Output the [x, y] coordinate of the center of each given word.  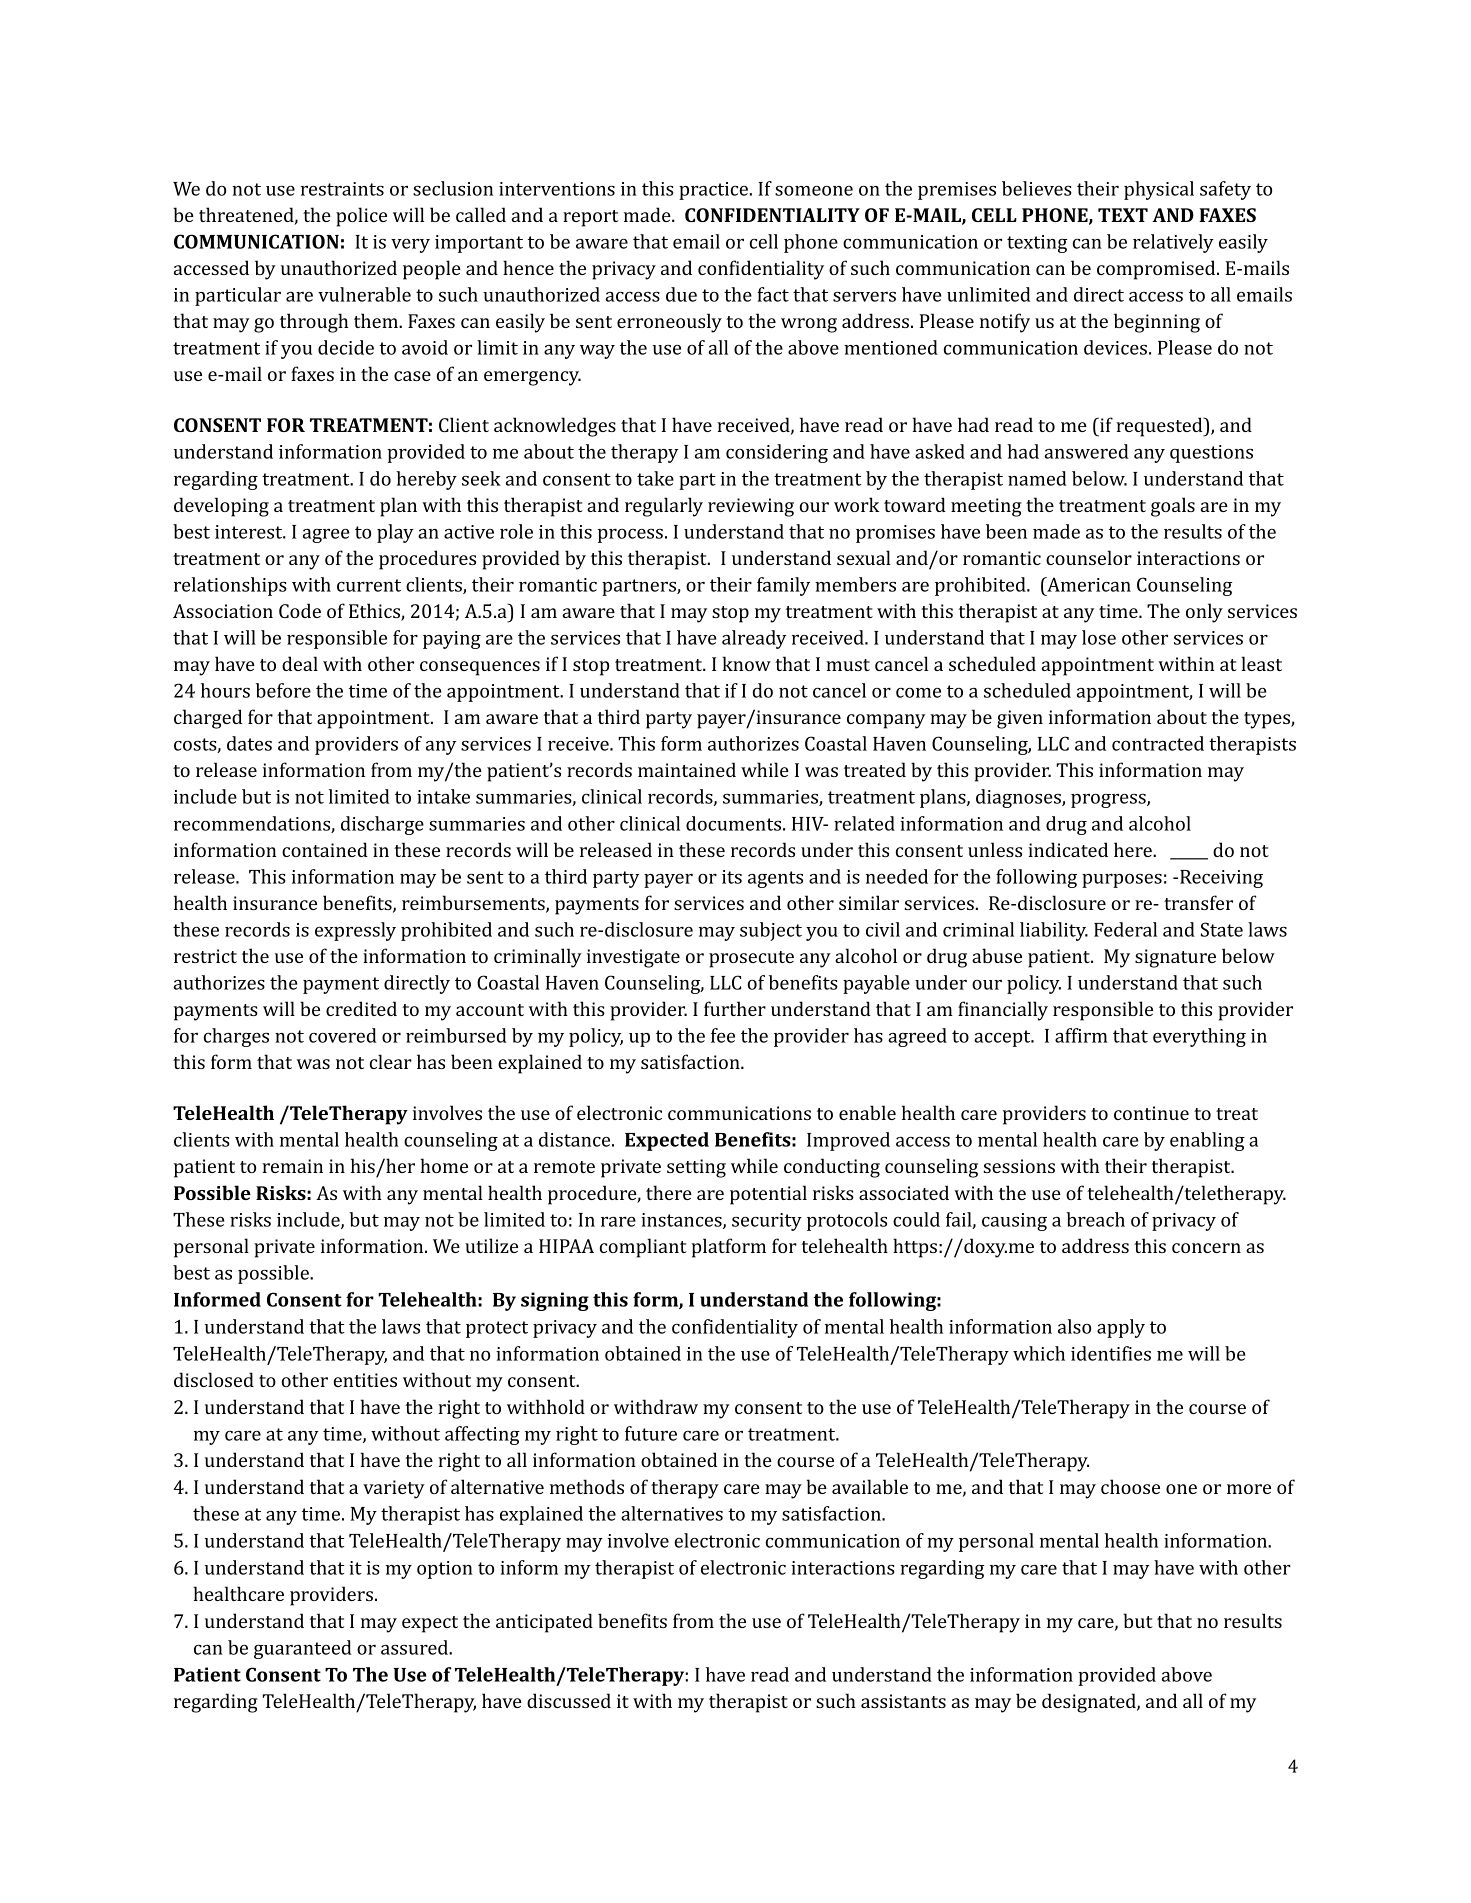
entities [365, 1380]
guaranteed [303, 1649]
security [767, 1222]
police [361, 217]
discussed [569, 1700]
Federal [1125, 929]
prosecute [751, 959]
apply [1121, 1328]
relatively [1173, 243]
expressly [355, 931]
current [369, 585]
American [1088, 584]
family [783, 586]
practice [713, 191]
